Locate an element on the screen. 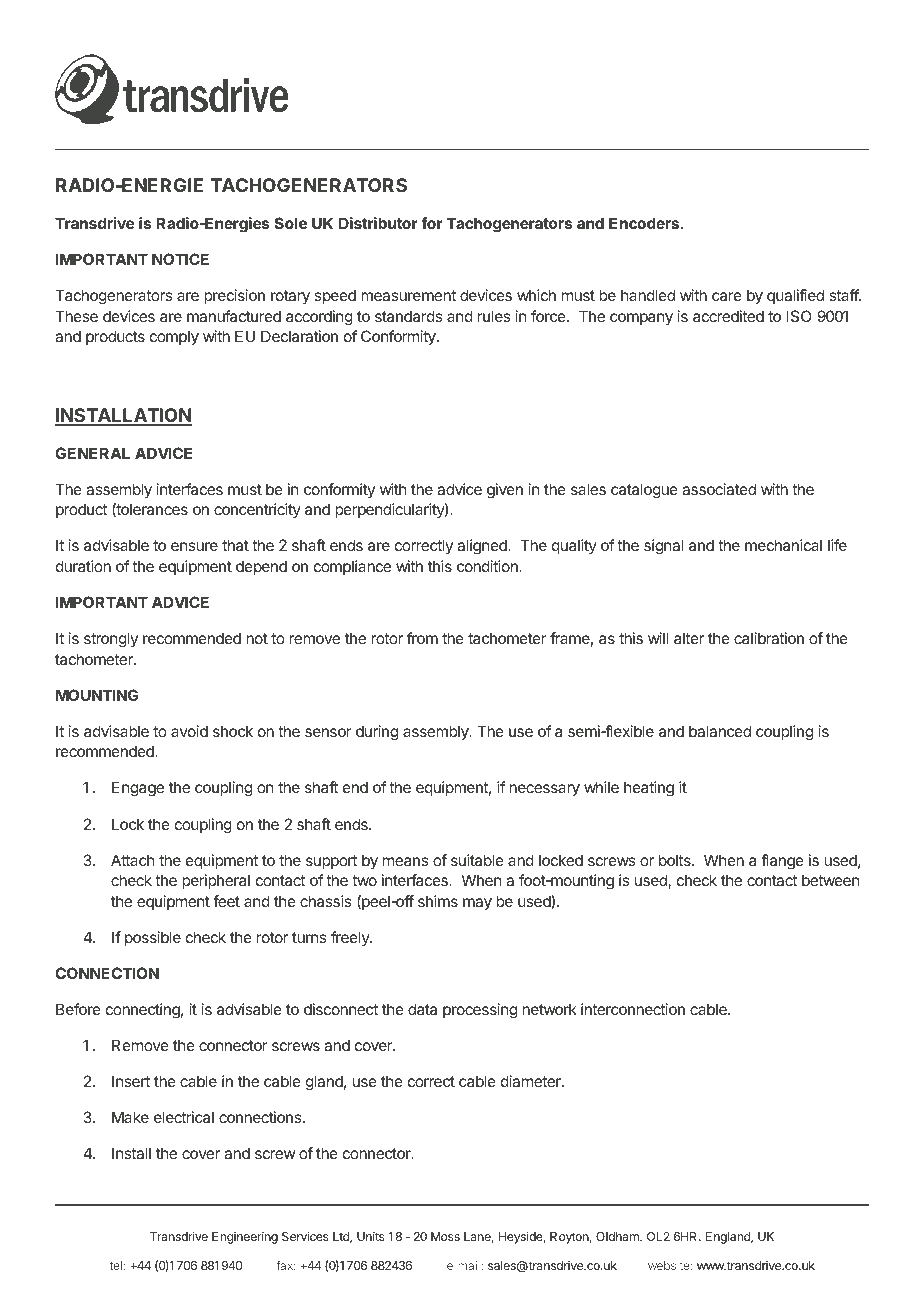 Image resolution: width=924 pixels, height=1308 pixels. care is located at coordinates (727, 296).
